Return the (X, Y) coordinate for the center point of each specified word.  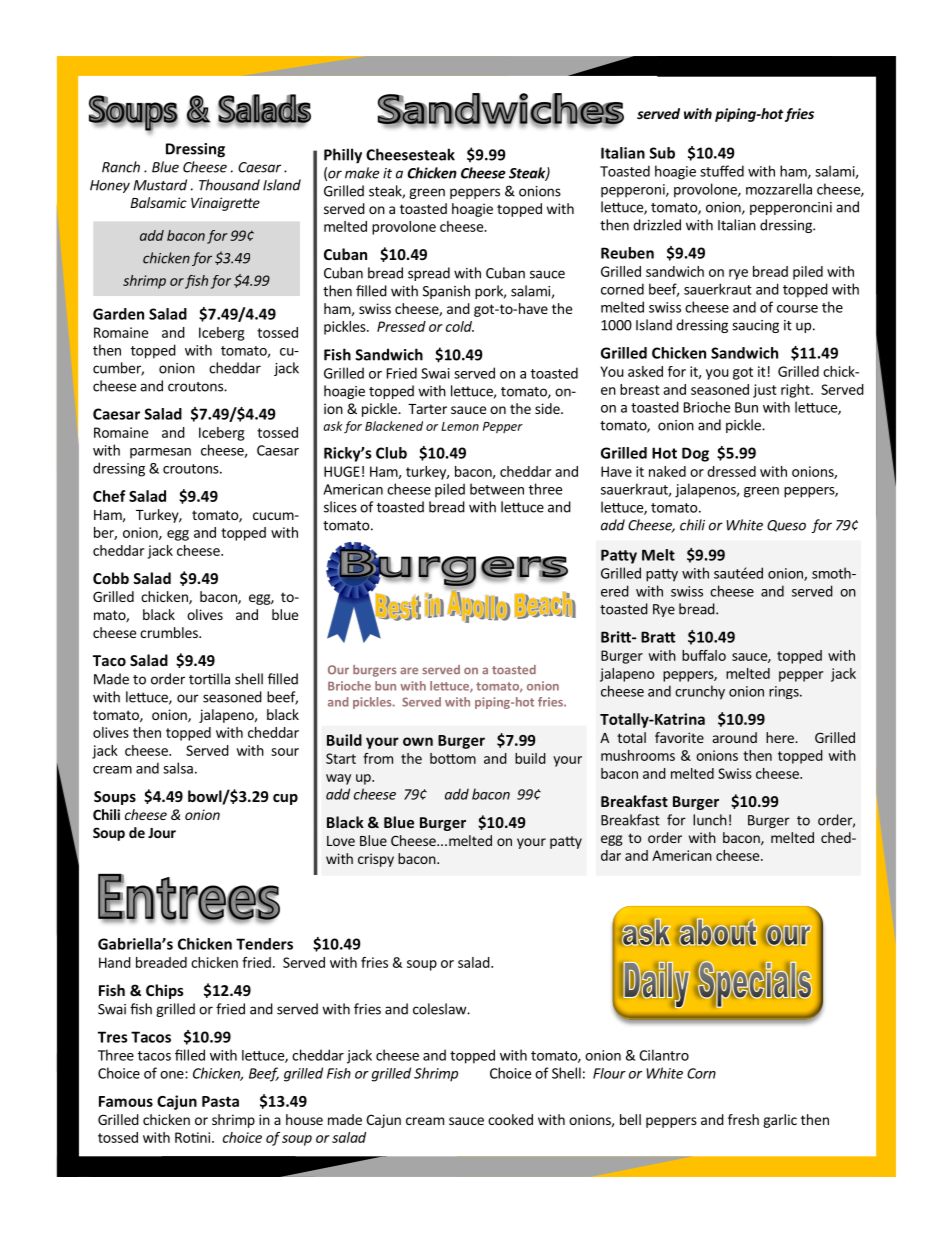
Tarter (427, 409)
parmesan (160, 453)
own (418, 741)
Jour (162, 833)
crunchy (700, 692)
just (765, 391)
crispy (376, 860)
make (362, 173)
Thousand (229, 185)
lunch (710, 820)
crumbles (170, 632)
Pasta (220, 1101)
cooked (510, 1119)
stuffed (722, 171)
